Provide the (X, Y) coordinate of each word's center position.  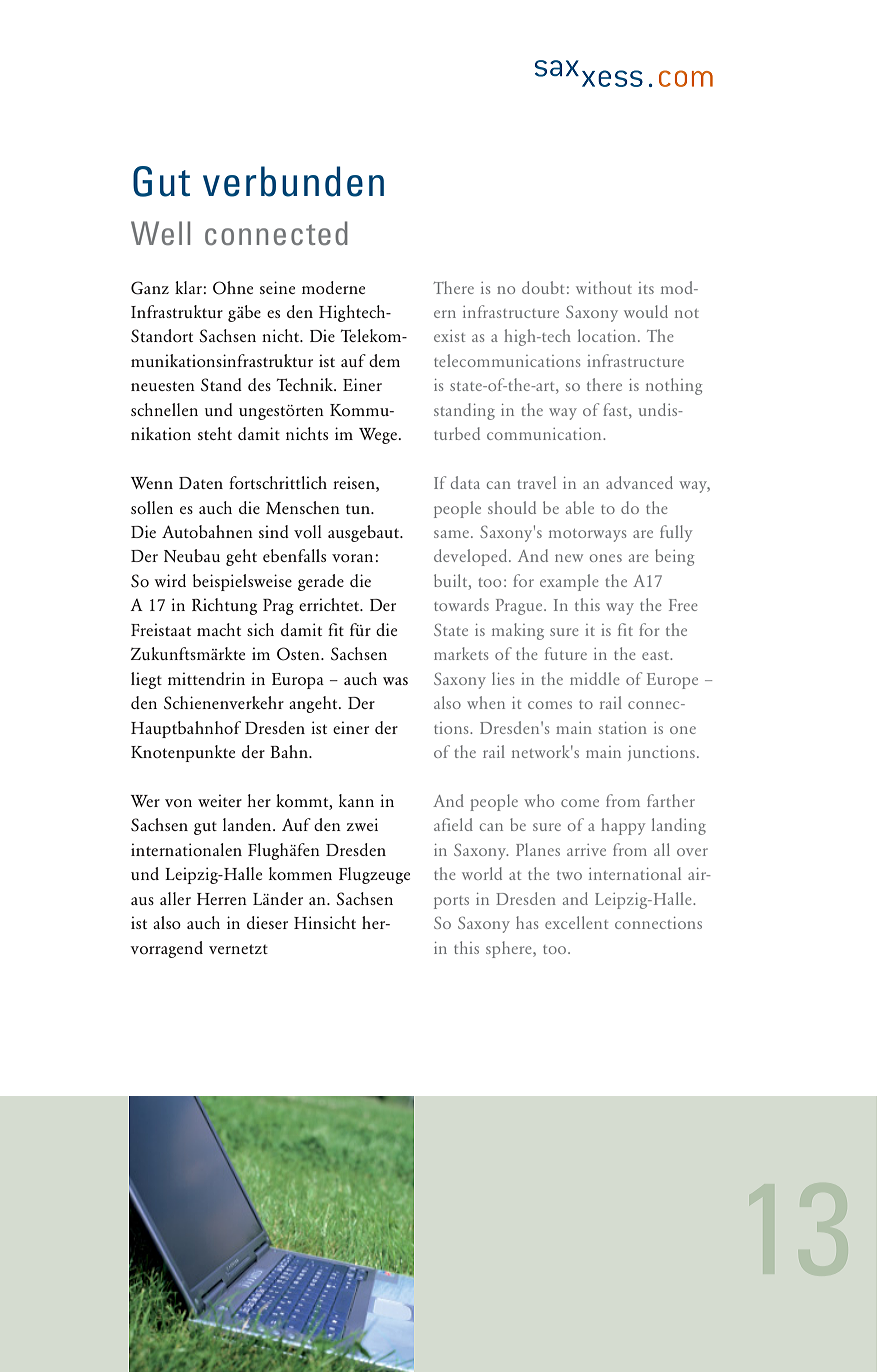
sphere (510, 949)
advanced (639, 482)
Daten (201, 483)
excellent (576, 922)
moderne (333, 287)
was (395, 681)
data (465, 482)
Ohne (233, 288)
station (623, 728)
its (646, 288)
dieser (267, 922)
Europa (298, 681)
